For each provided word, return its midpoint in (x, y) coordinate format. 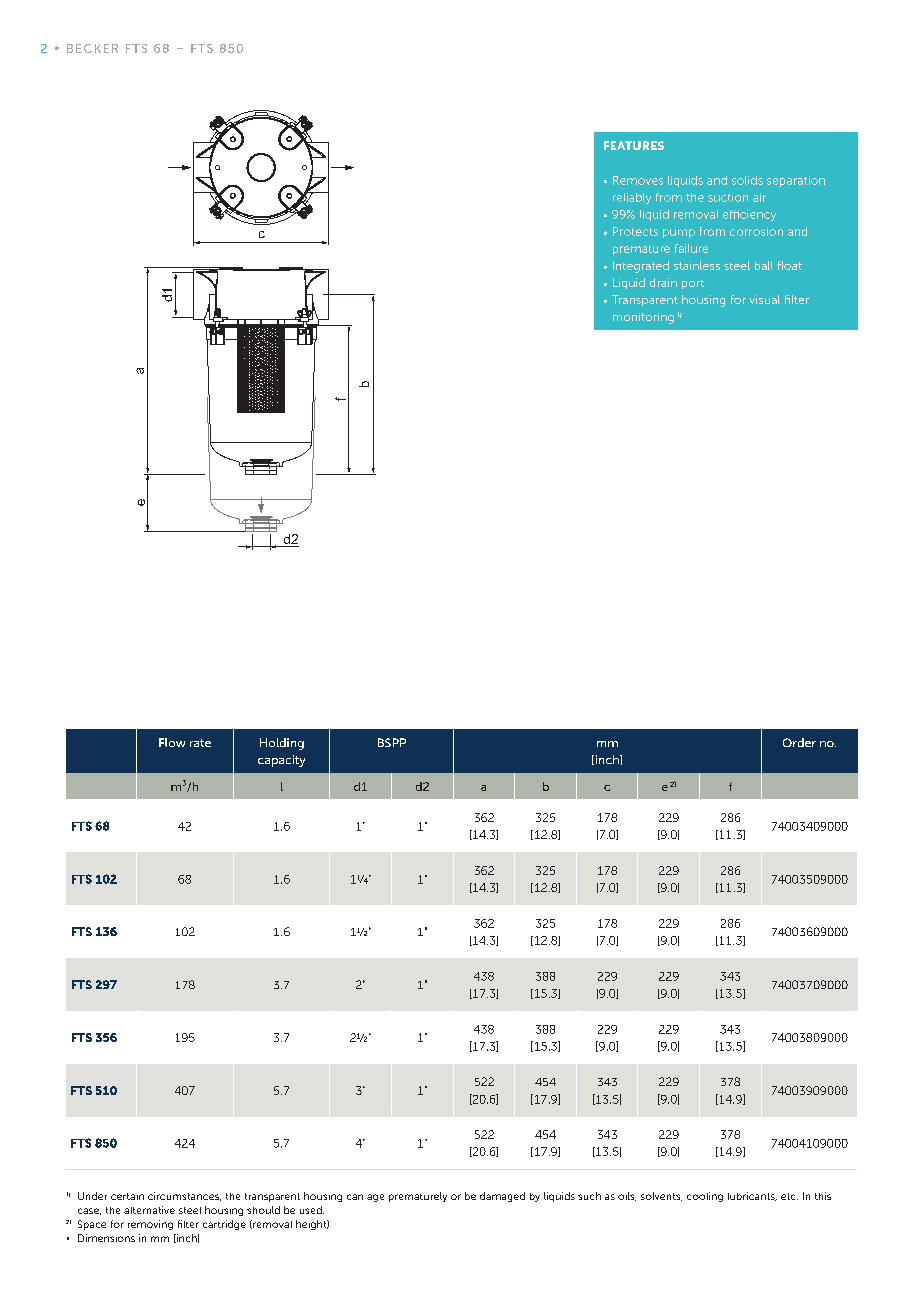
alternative (149, 1210)
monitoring (643, 318)
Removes (638, 180)
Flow (172, 742)
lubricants (752, 1196)
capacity (281, 761)
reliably (632, 198)
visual (765, 299)
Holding (282, 744)
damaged (502, 1197)
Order (799, 742)
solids (747, 180)
